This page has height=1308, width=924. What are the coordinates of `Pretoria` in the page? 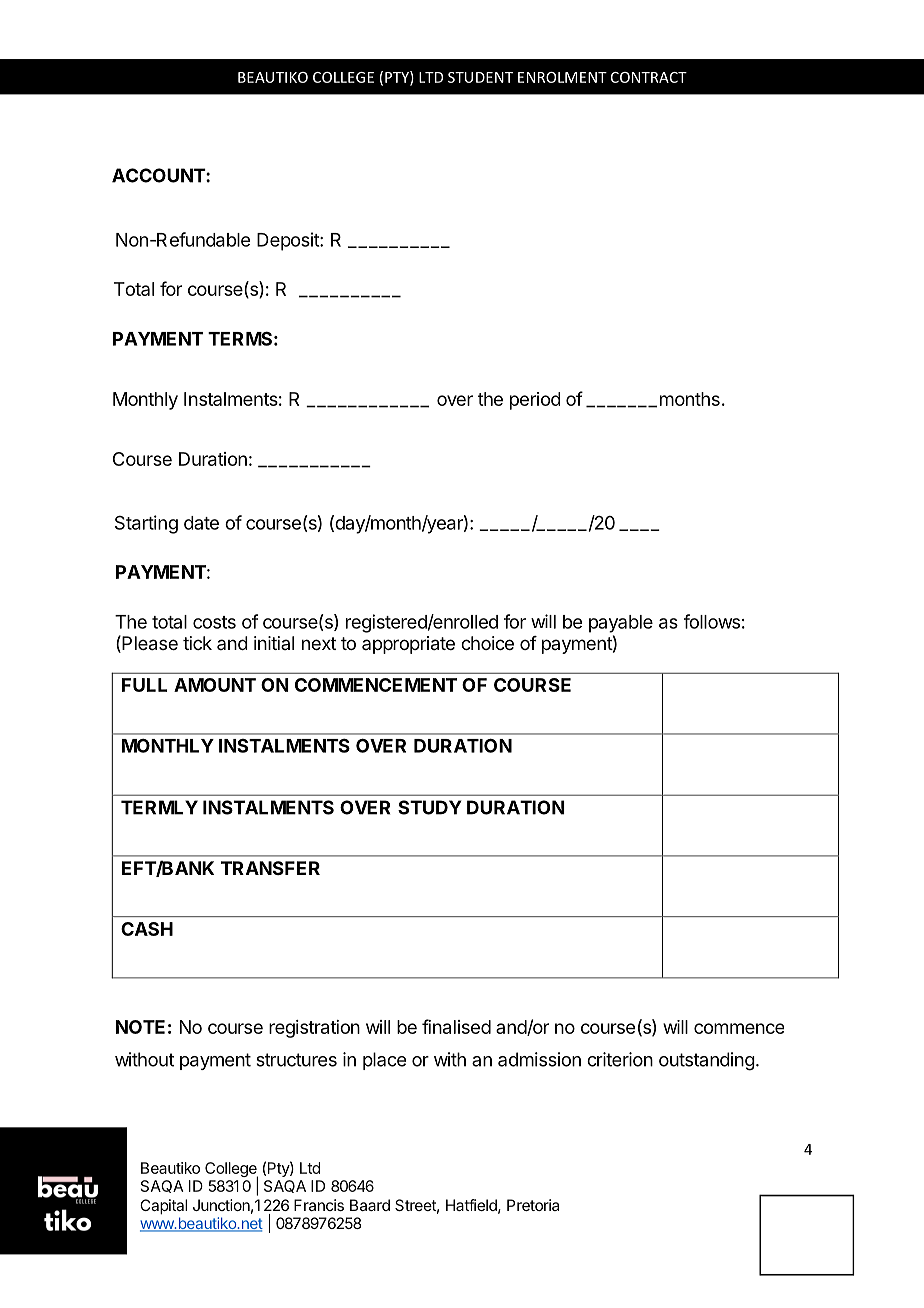 It's located at (533, 1205).
